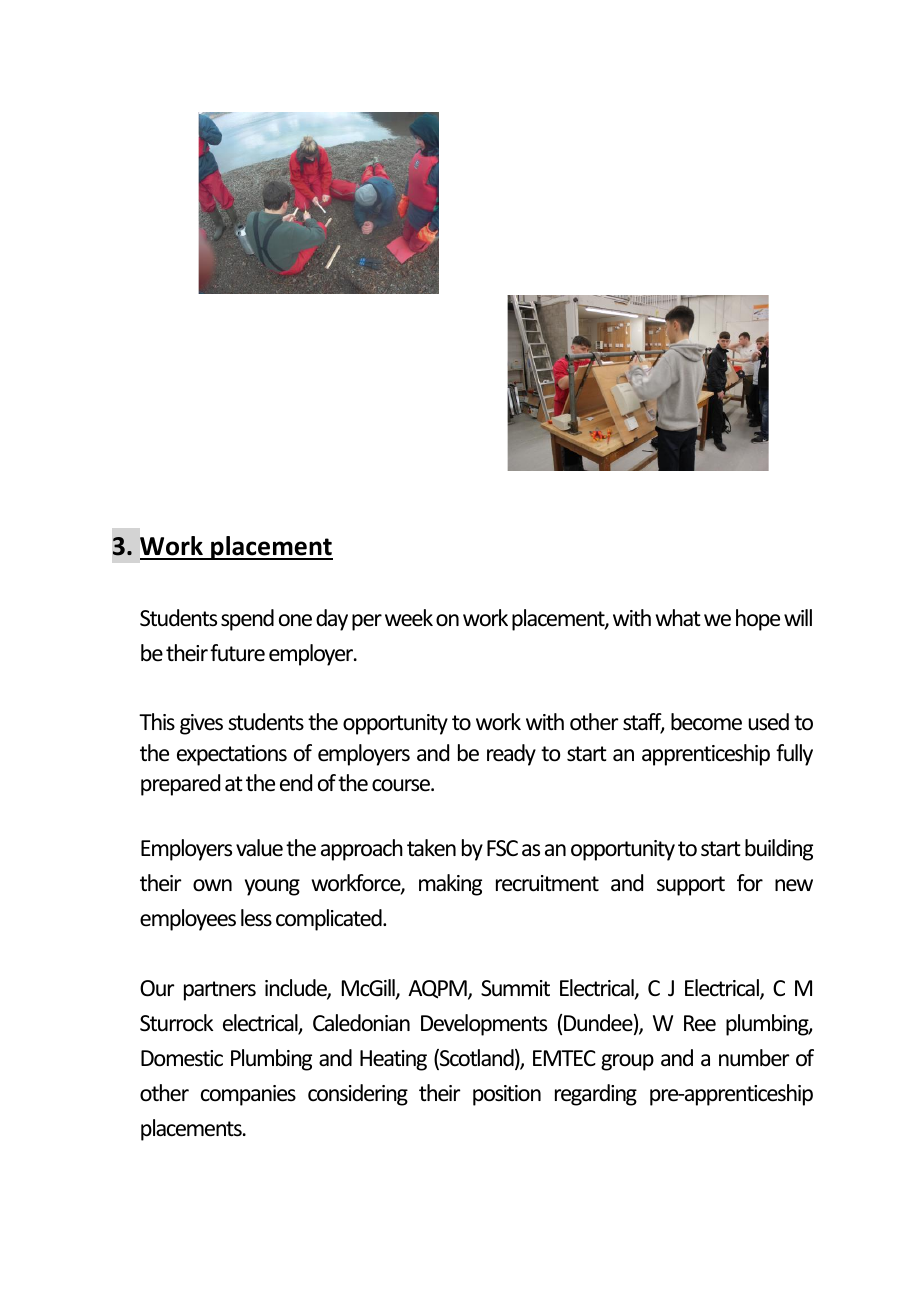 The width and height of the document is (924, 1308). What do you see at coordinates (220, 991) in the document?
I see `partners` at bounding box center [220, 991].
